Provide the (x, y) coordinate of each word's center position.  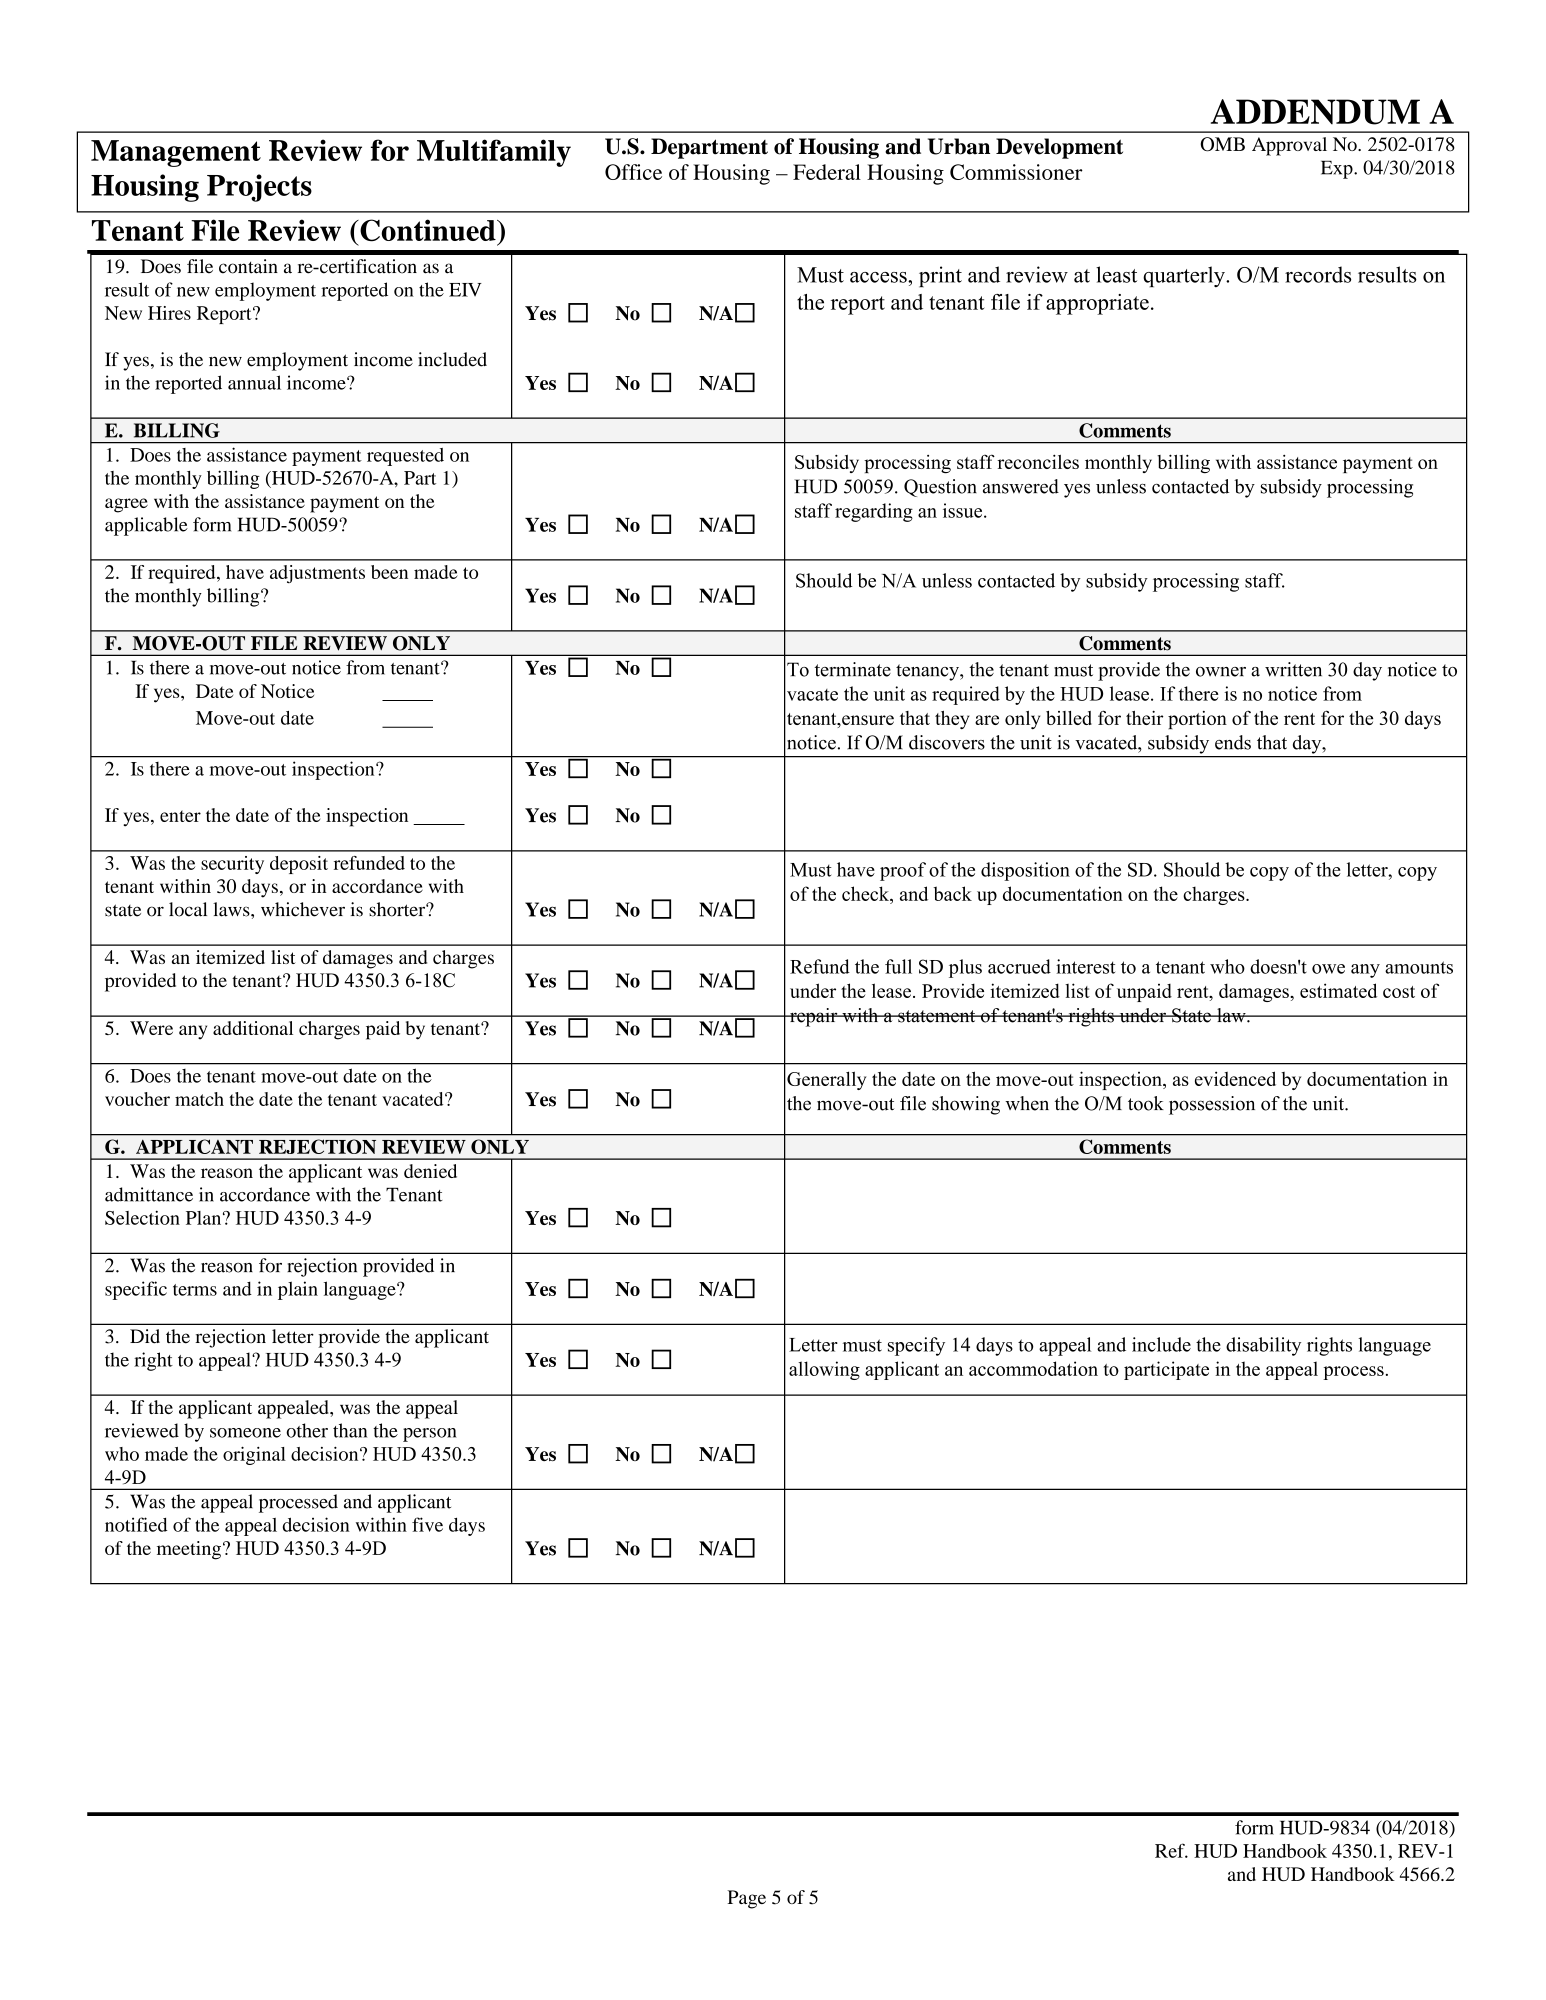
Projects (259, 188)
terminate (853, 669)
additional (253, 1028)
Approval (1289, 146)
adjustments (317, 574)
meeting (189, 1550)
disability (1263, 1346)
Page (746, 1899)
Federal (827, 172)
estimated (1338, 990)
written (1293, 669)
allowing (824, 1370)
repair (813, 1017)
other (307, 1430)
